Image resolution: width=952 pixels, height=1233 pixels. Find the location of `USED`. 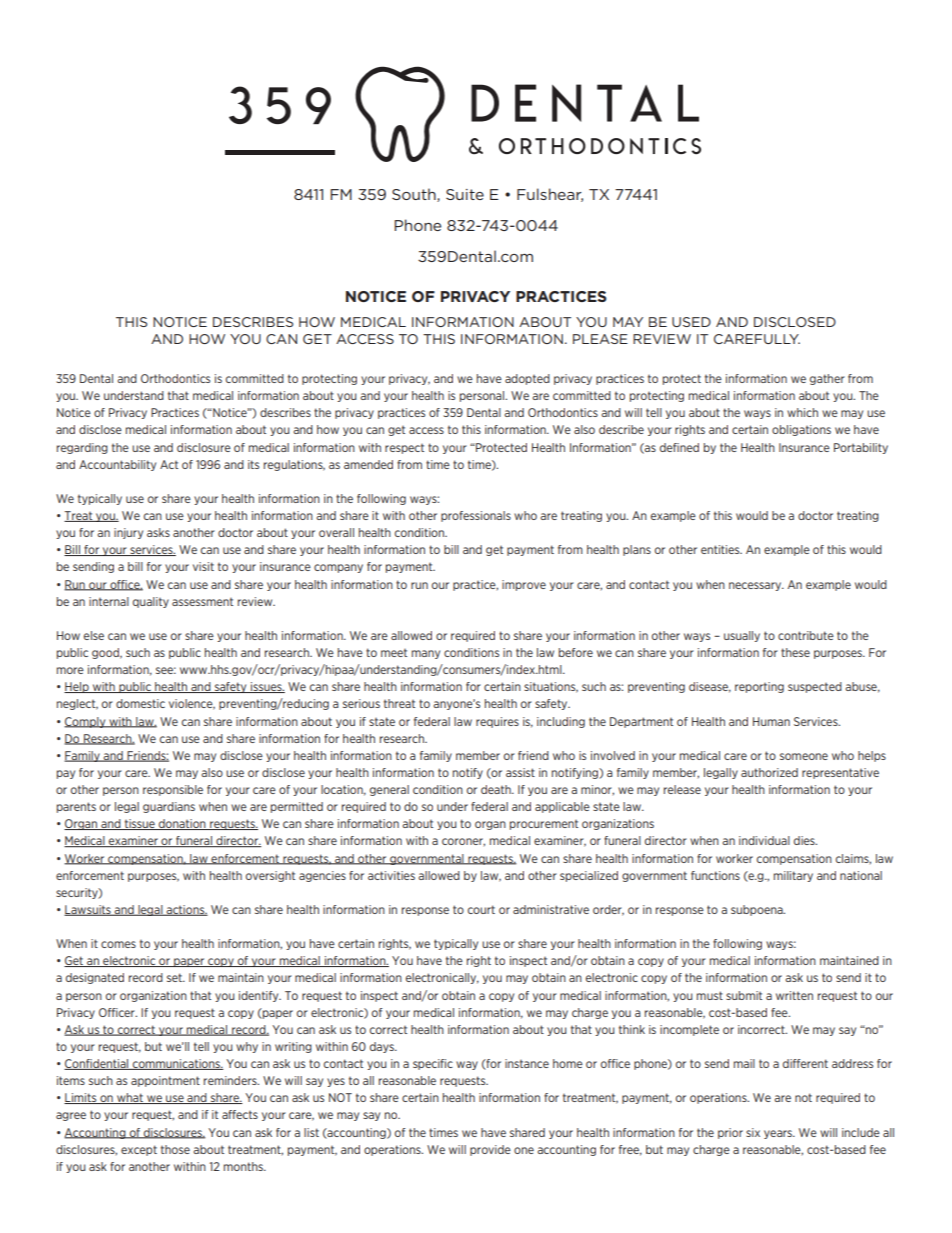

USED is located at coordinates (691, 322).
